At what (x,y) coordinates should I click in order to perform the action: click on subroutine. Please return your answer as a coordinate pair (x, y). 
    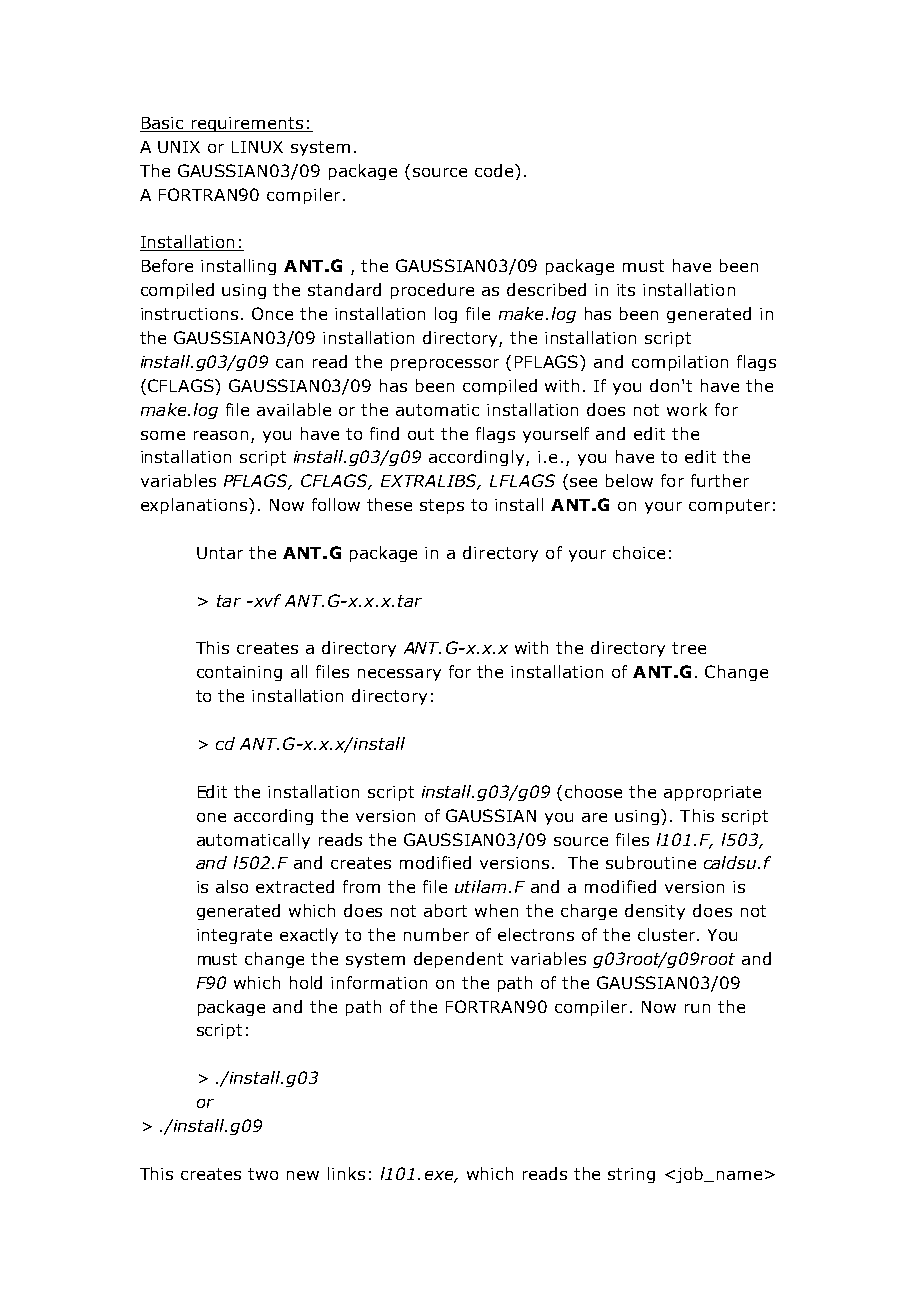
    Looking at the image, I should click on (651, 862).
